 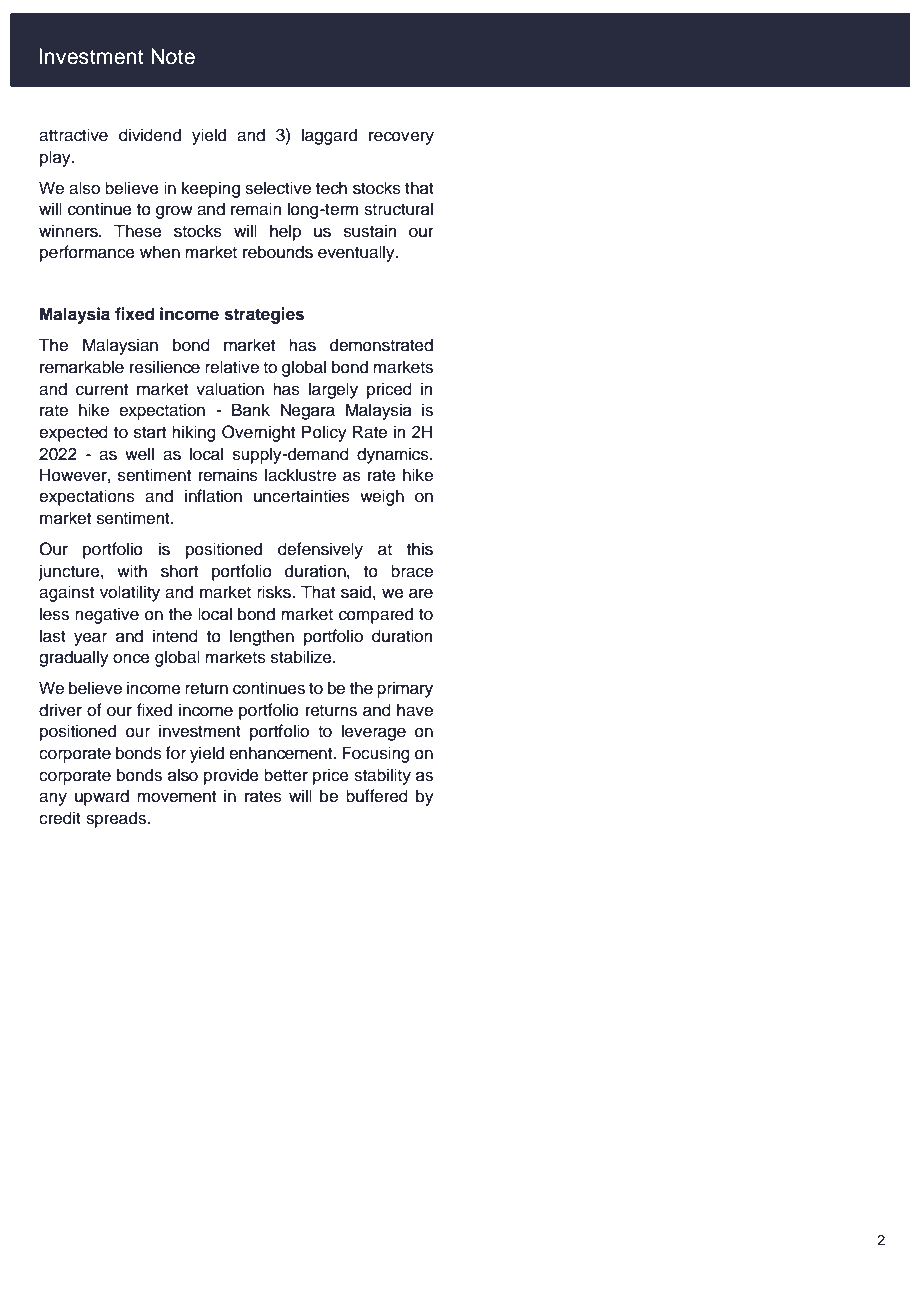 What do you see at coordinates (73, 135) in the screenshot?
I see `attractive` at bounding box center [73, 135].
